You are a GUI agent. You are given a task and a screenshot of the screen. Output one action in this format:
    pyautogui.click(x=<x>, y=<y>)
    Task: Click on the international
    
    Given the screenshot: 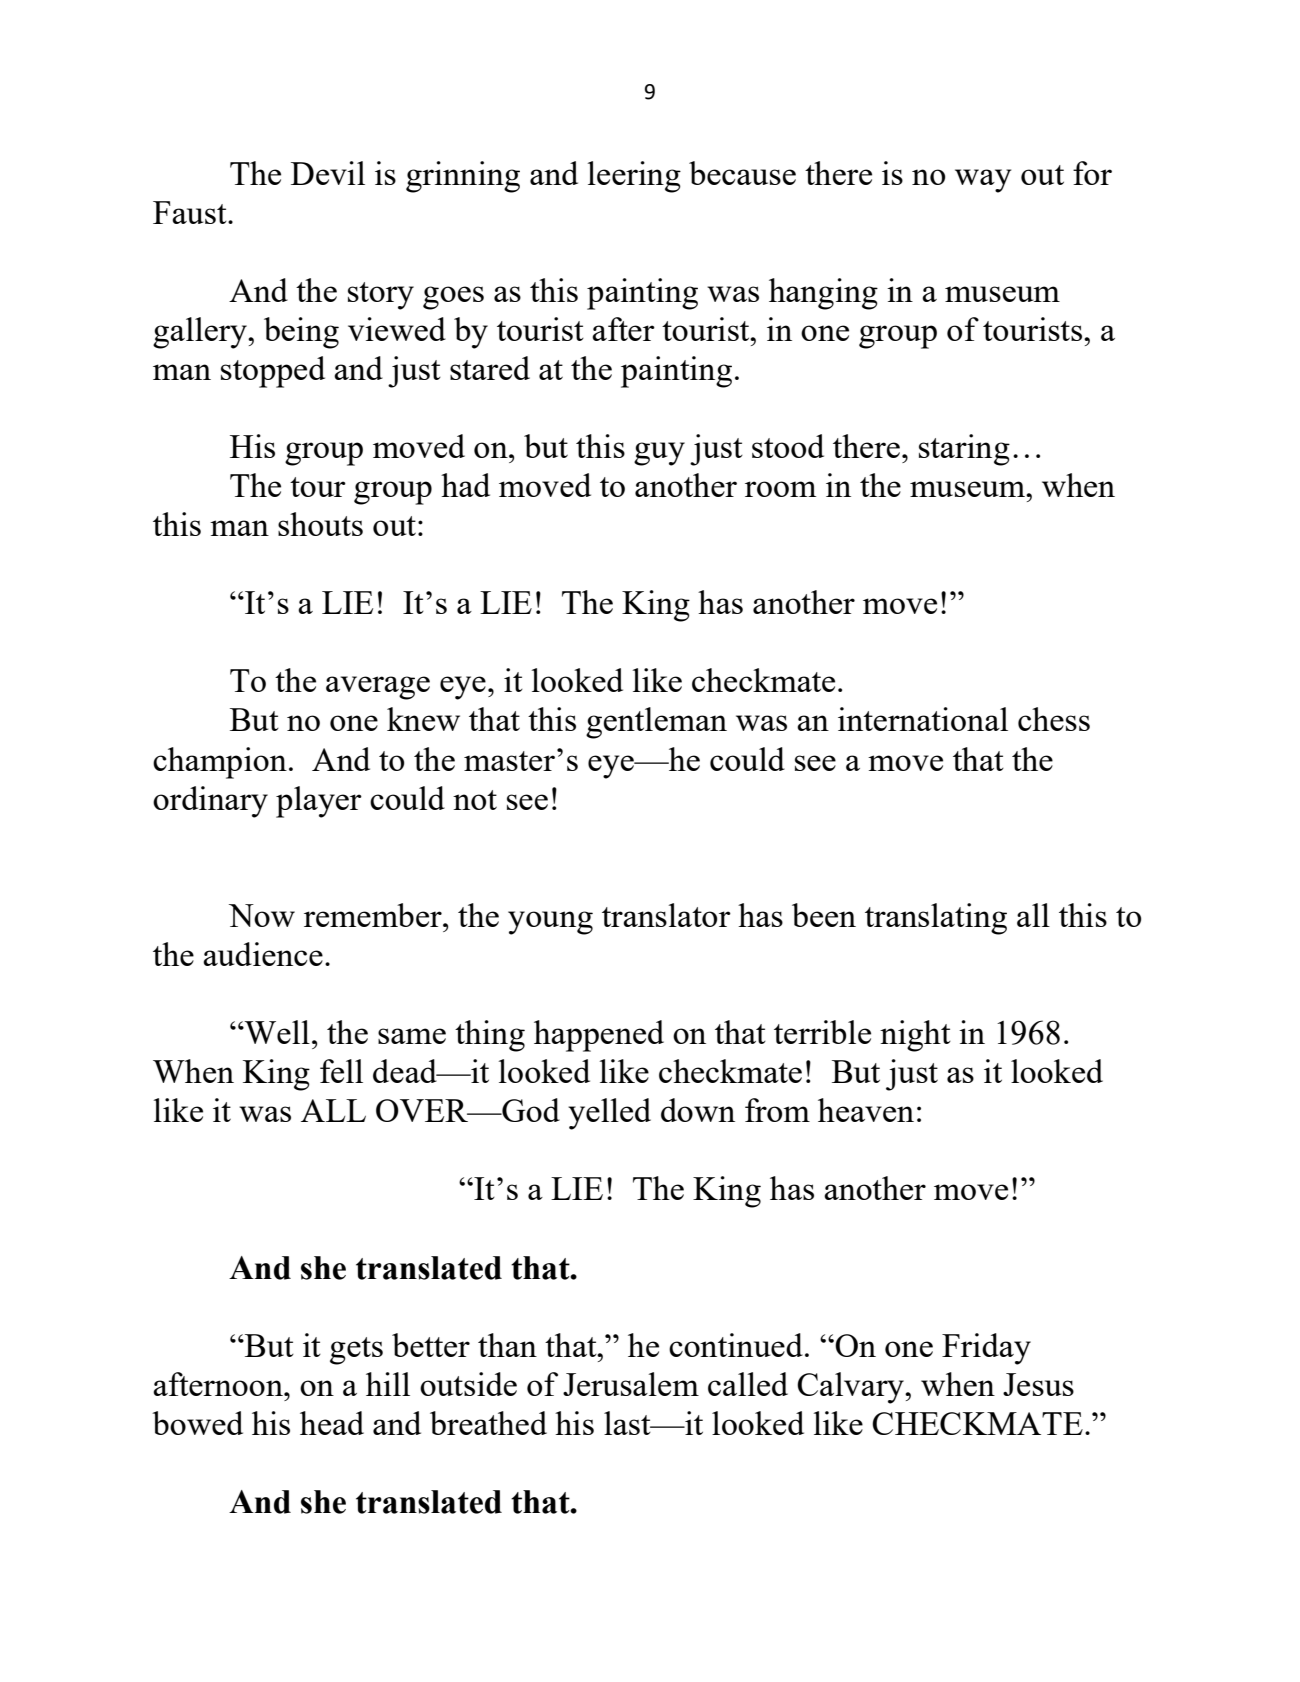 What is the action you would take?
    pyautogui.click(x=923, y=719)
